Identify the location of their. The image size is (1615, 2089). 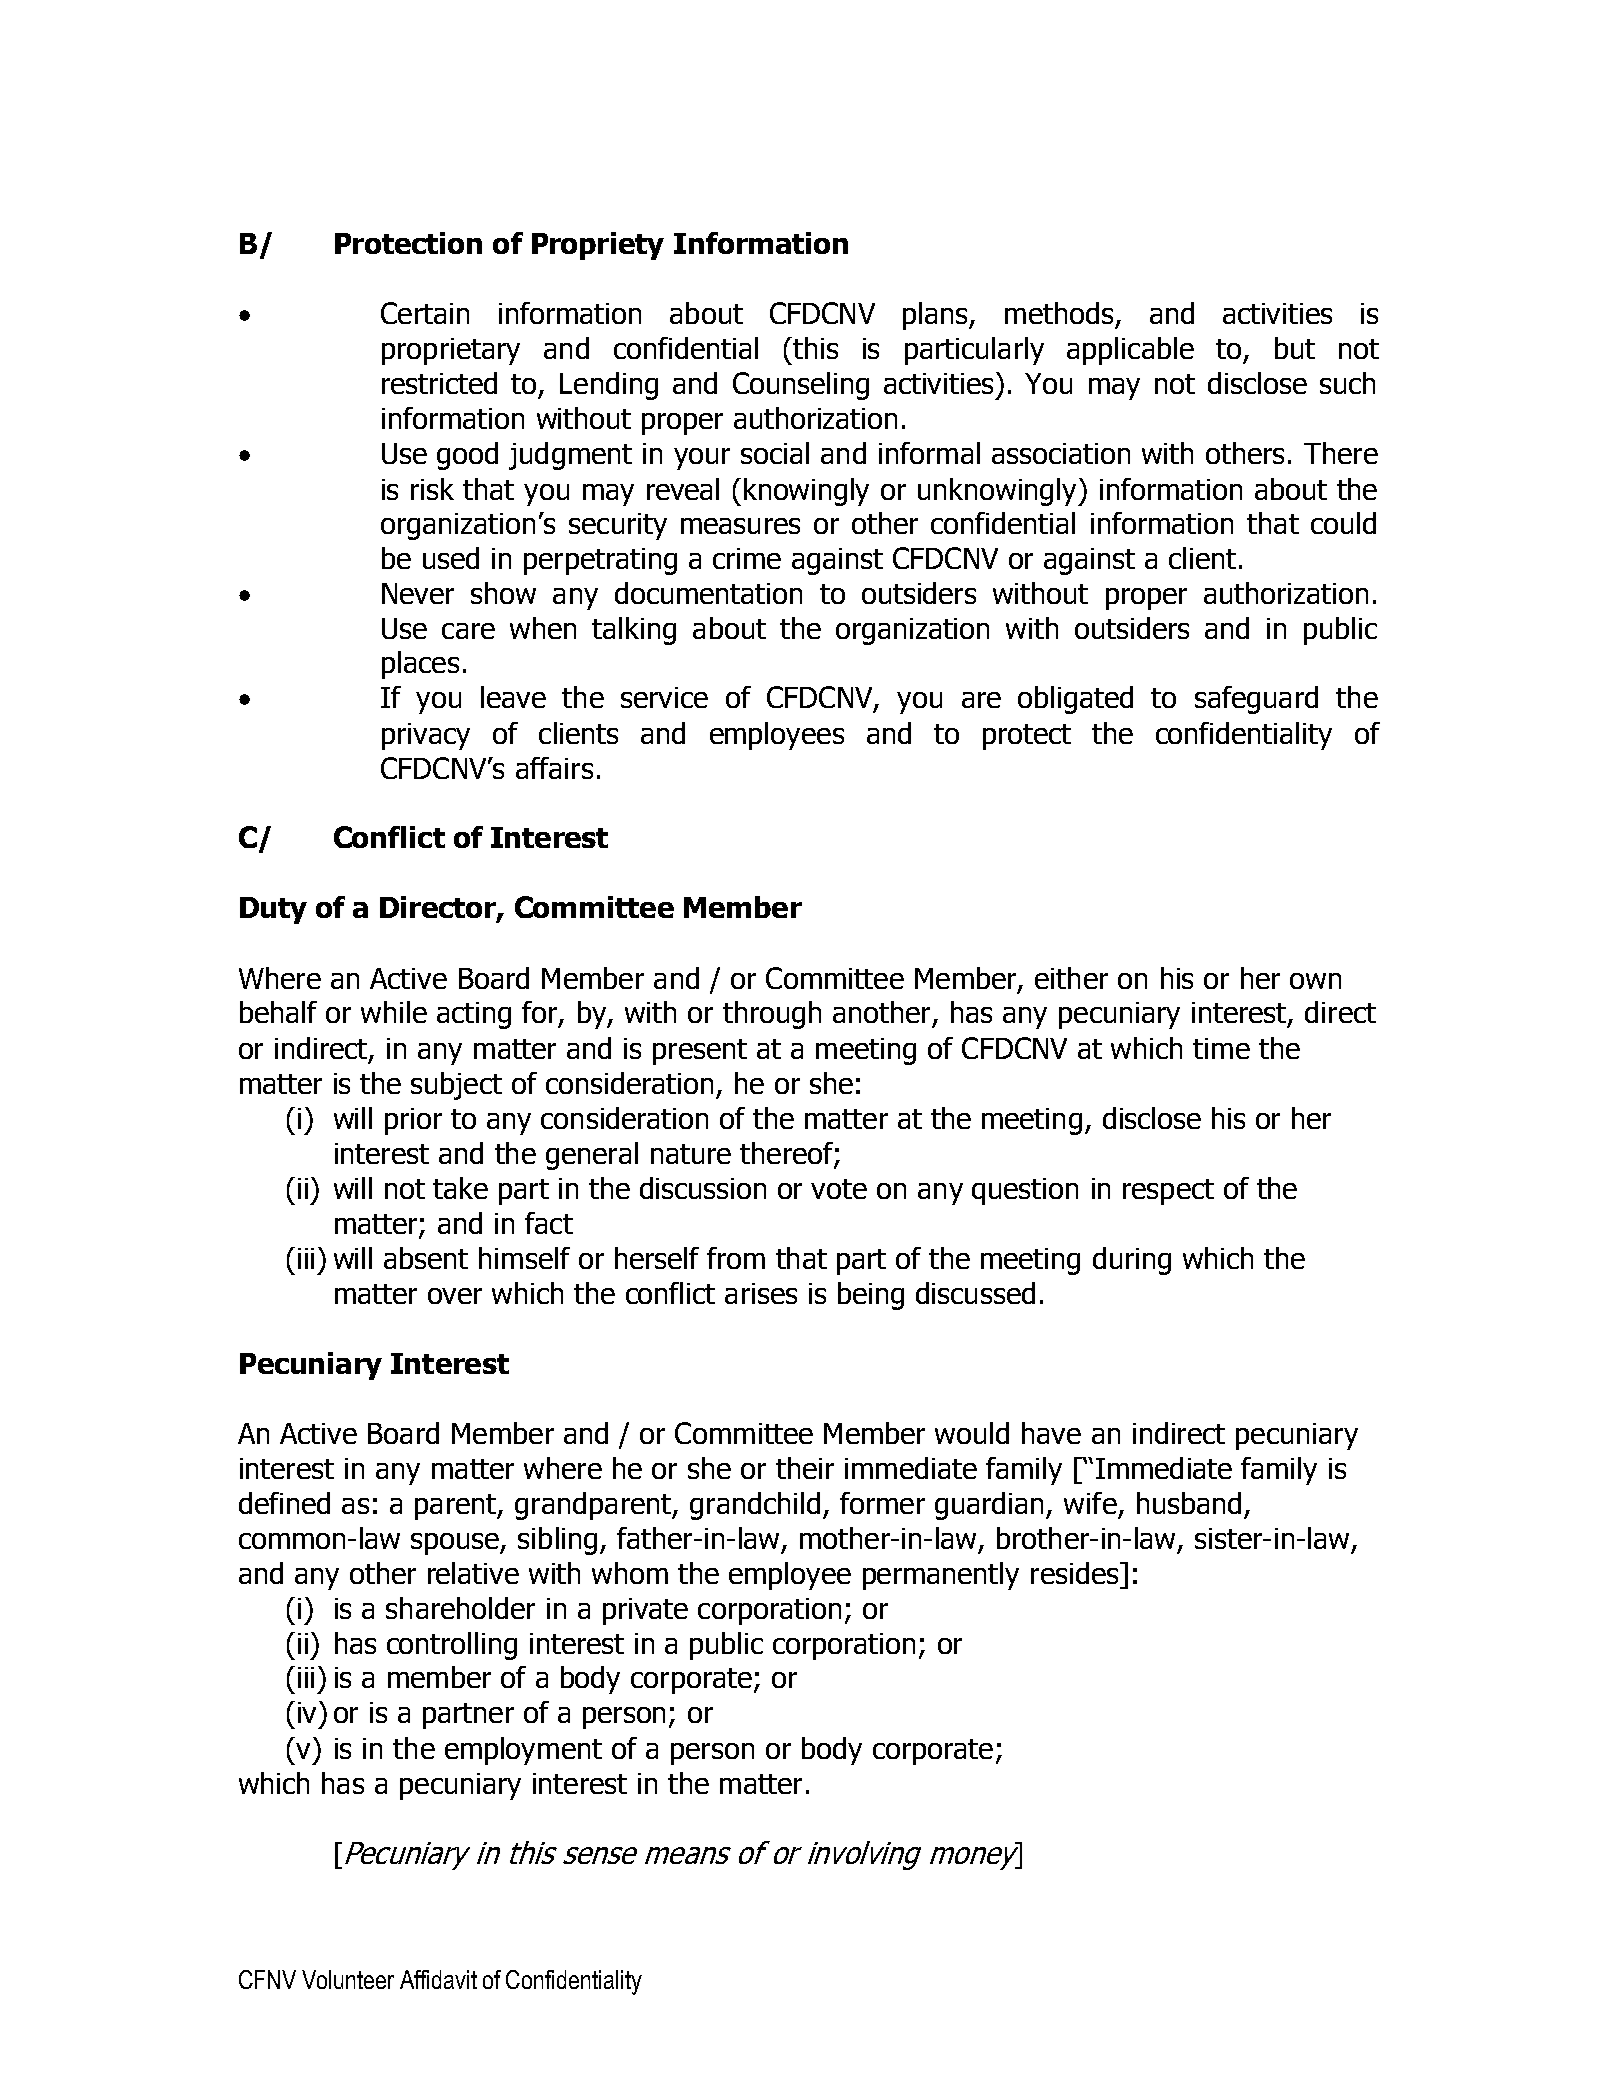
(805, 1468).
